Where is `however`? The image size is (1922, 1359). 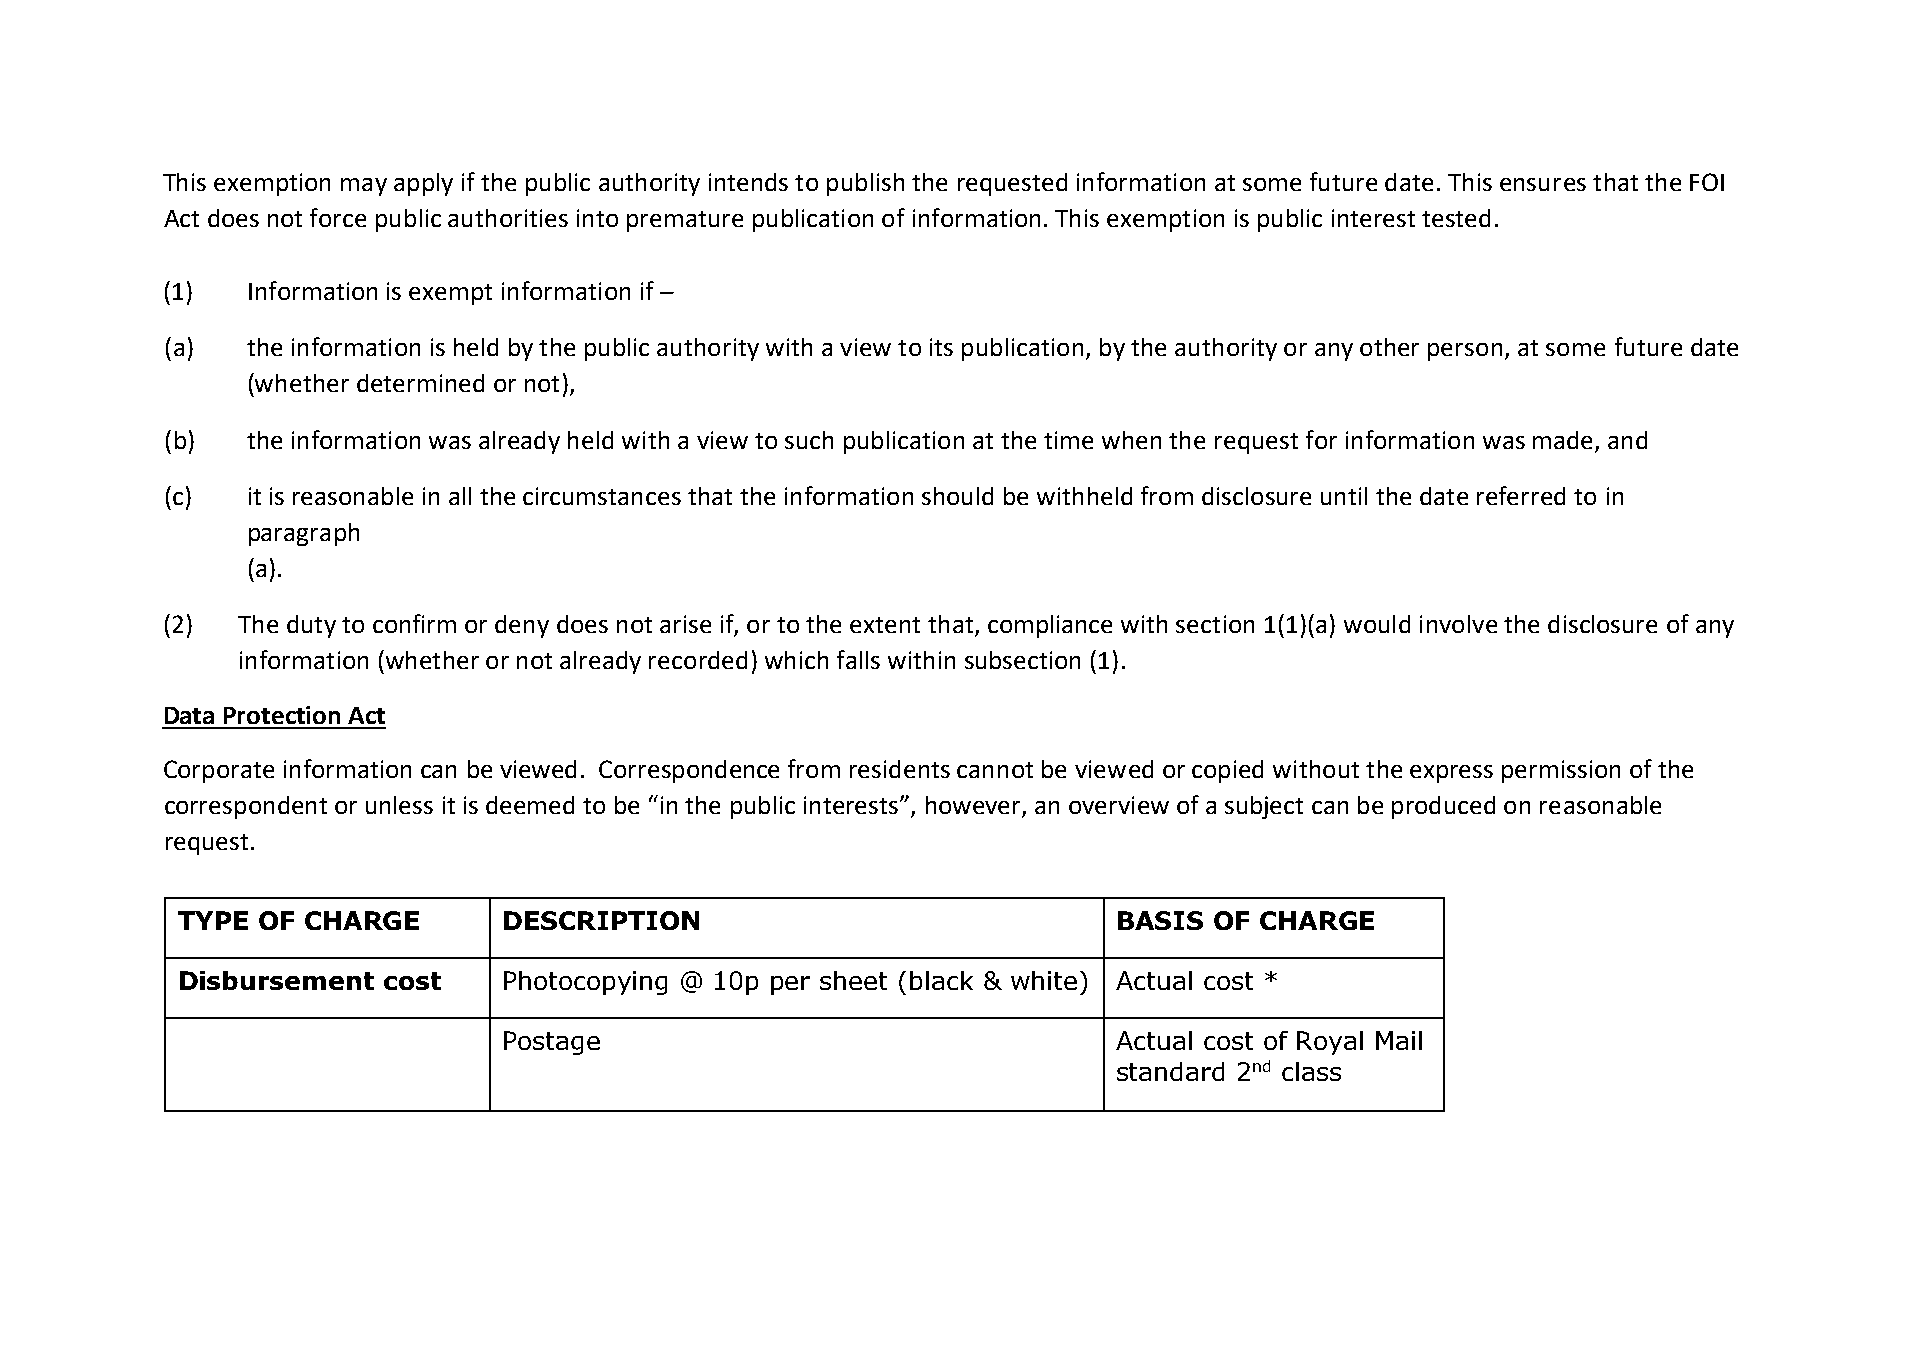
however is located at coordinates (974, 806).
